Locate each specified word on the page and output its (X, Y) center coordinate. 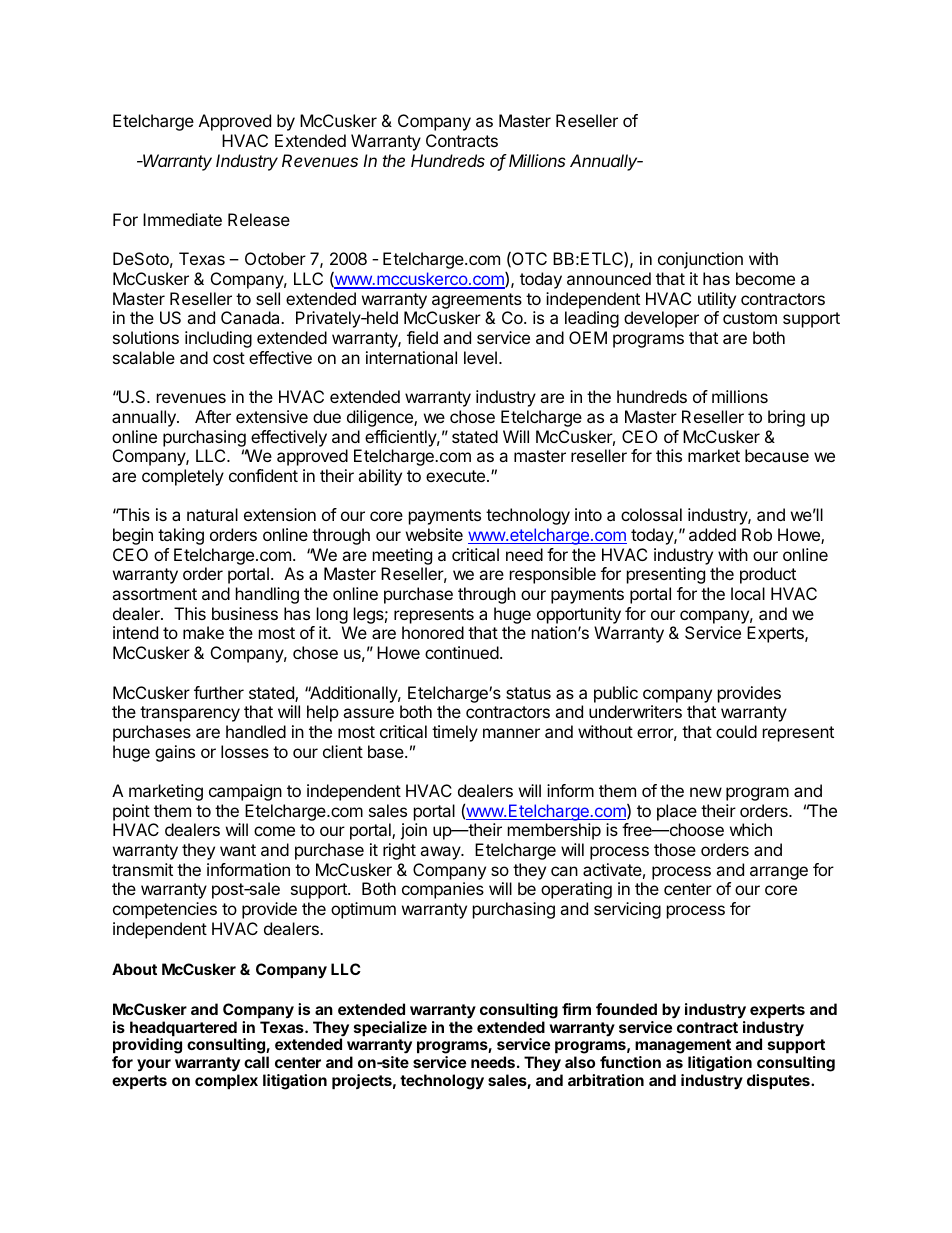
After (213, 416)
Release (259, 219)
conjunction (700, 260)
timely (455, 733)
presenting (666, 575)
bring (786, 418)
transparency (190, 714)
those (675, 849)
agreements (477, 301)
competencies (165, 910)
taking (181, 536)
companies (443, 890)
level (480, 357)
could (736, 731)
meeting (402, 556)
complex (226, 1081)
